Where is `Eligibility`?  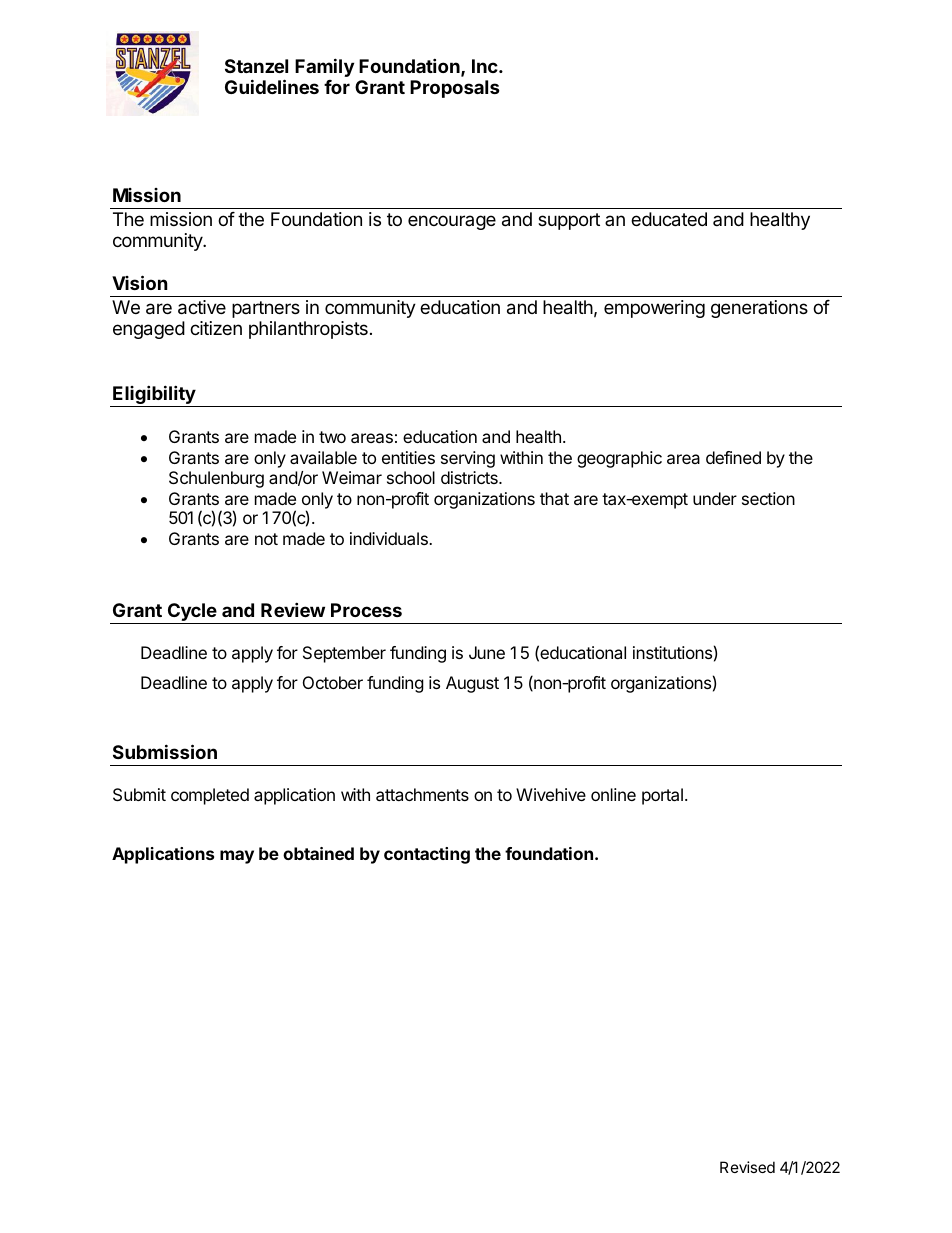 Eligibility is located at coordinates (154, 396).
